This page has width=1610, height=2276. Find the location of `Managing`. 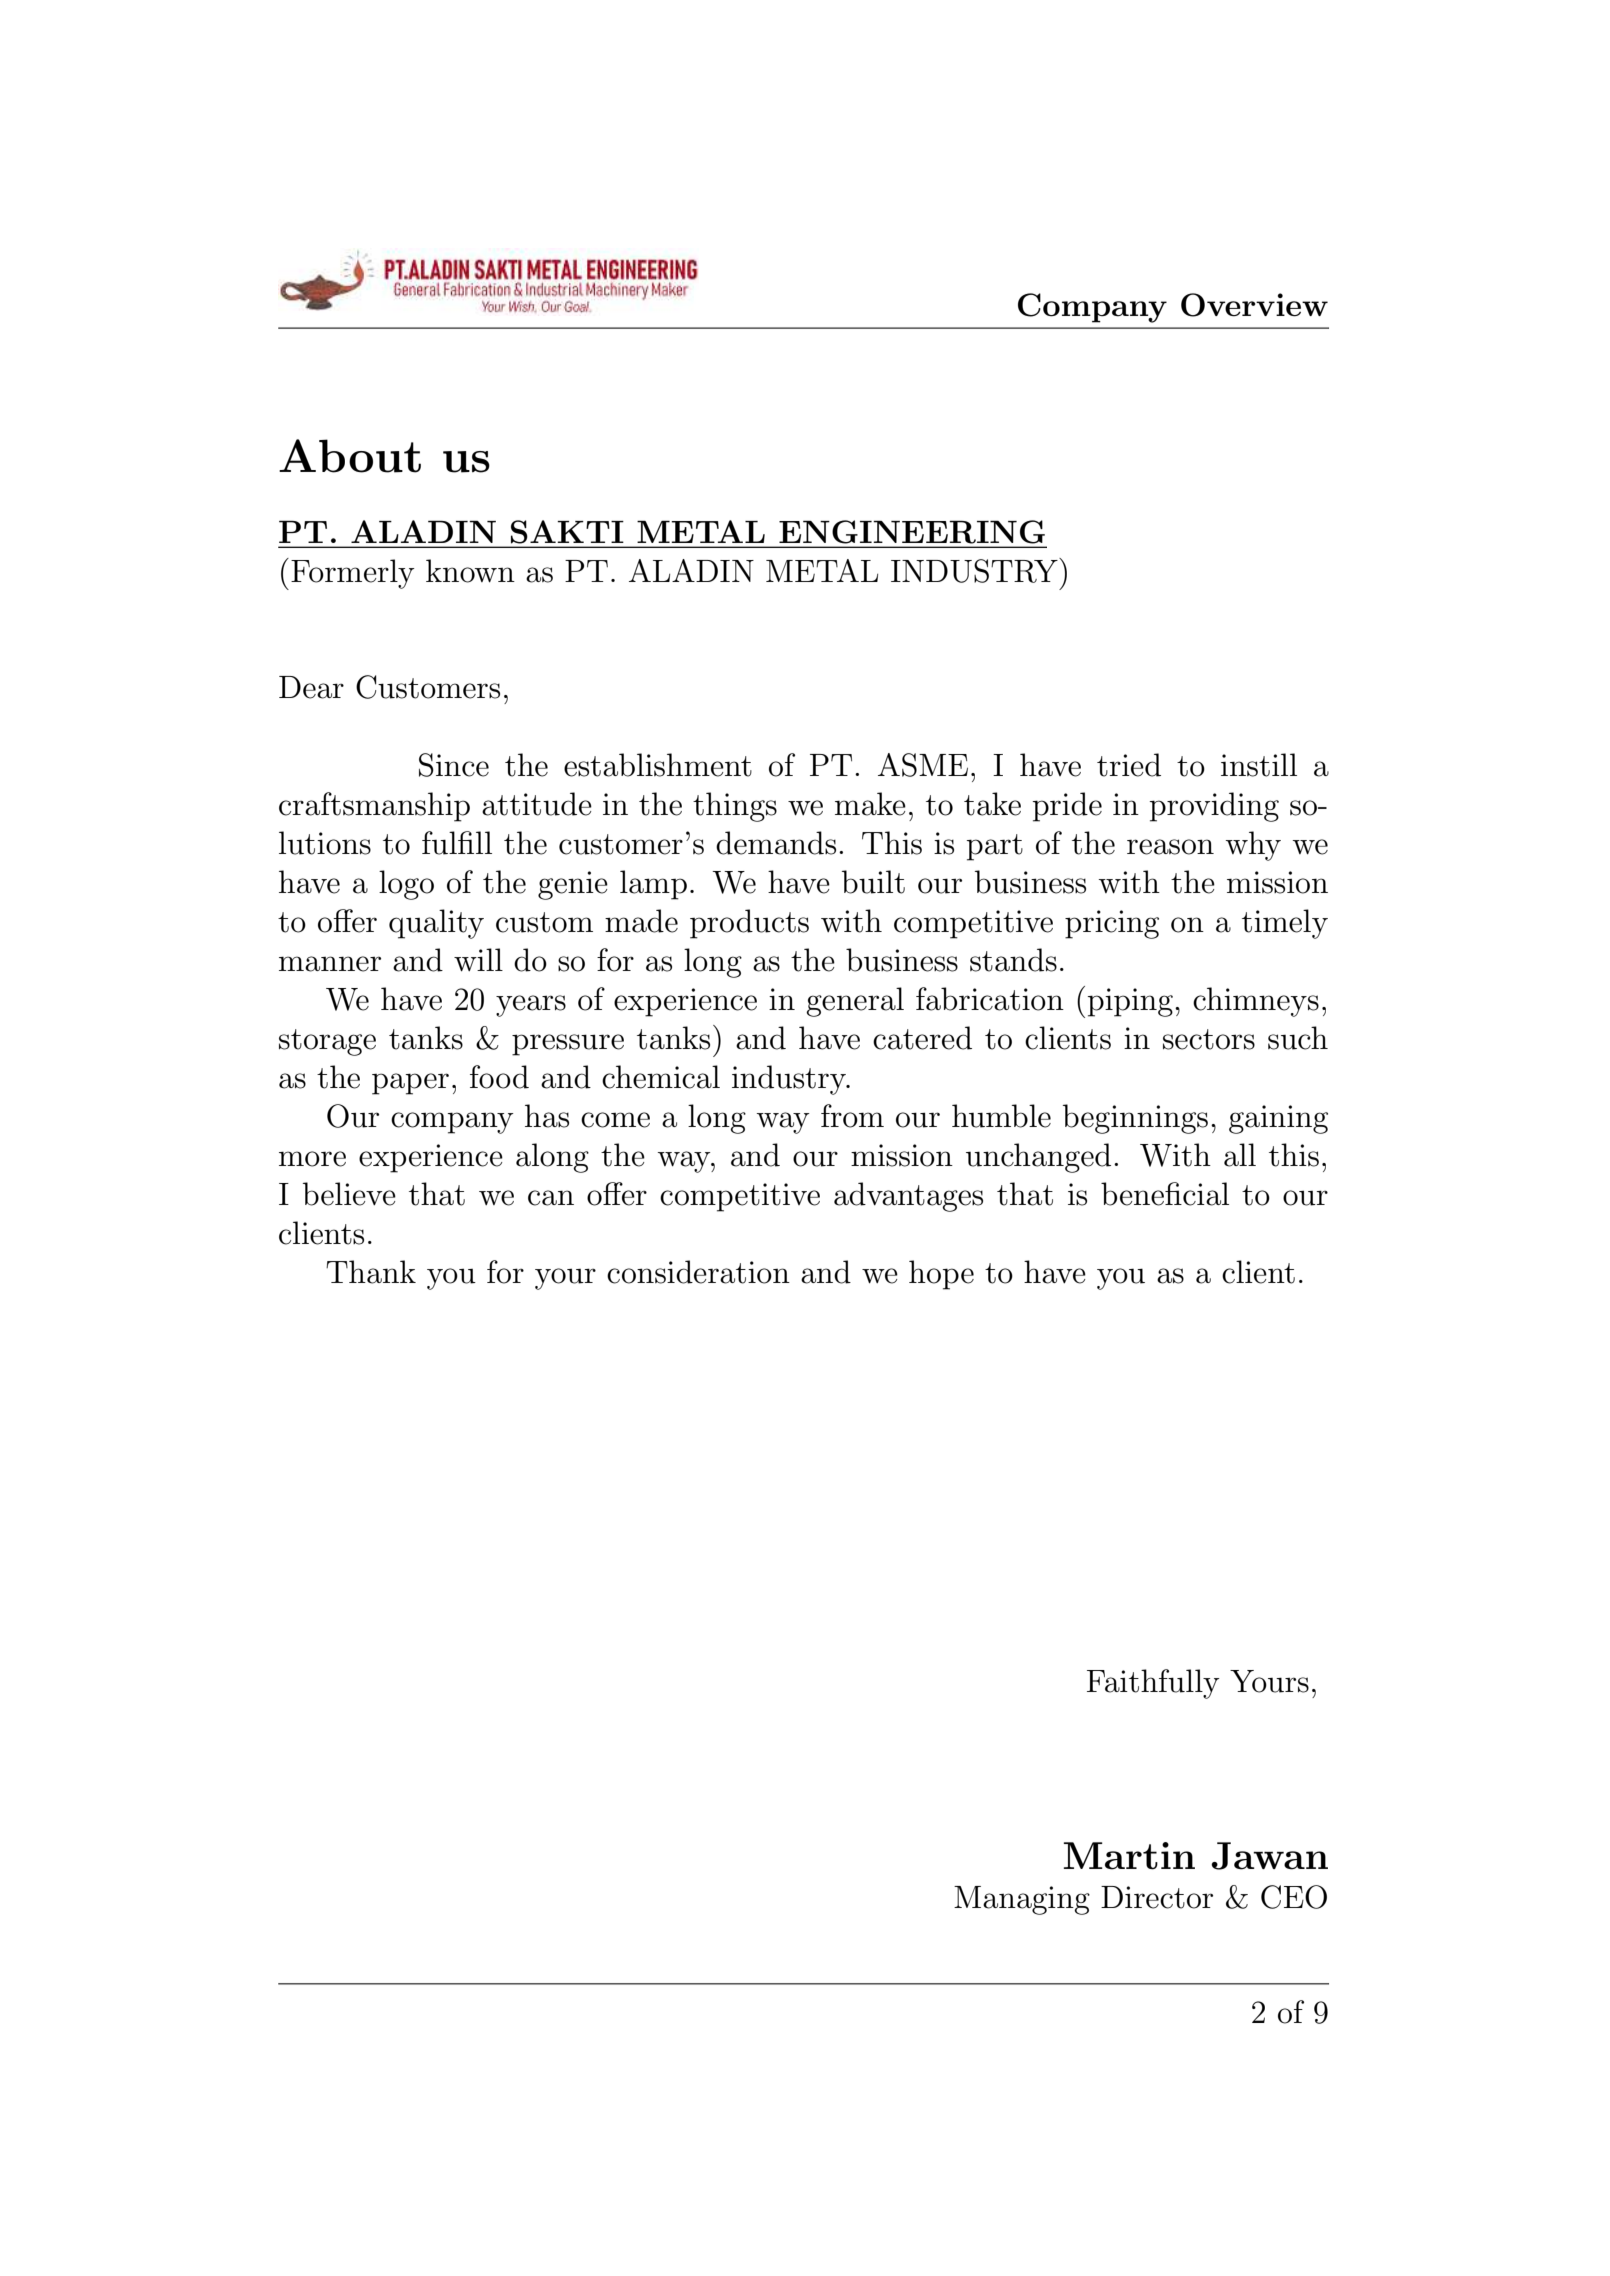

Managing is located at coordinates (1022, 1900).
